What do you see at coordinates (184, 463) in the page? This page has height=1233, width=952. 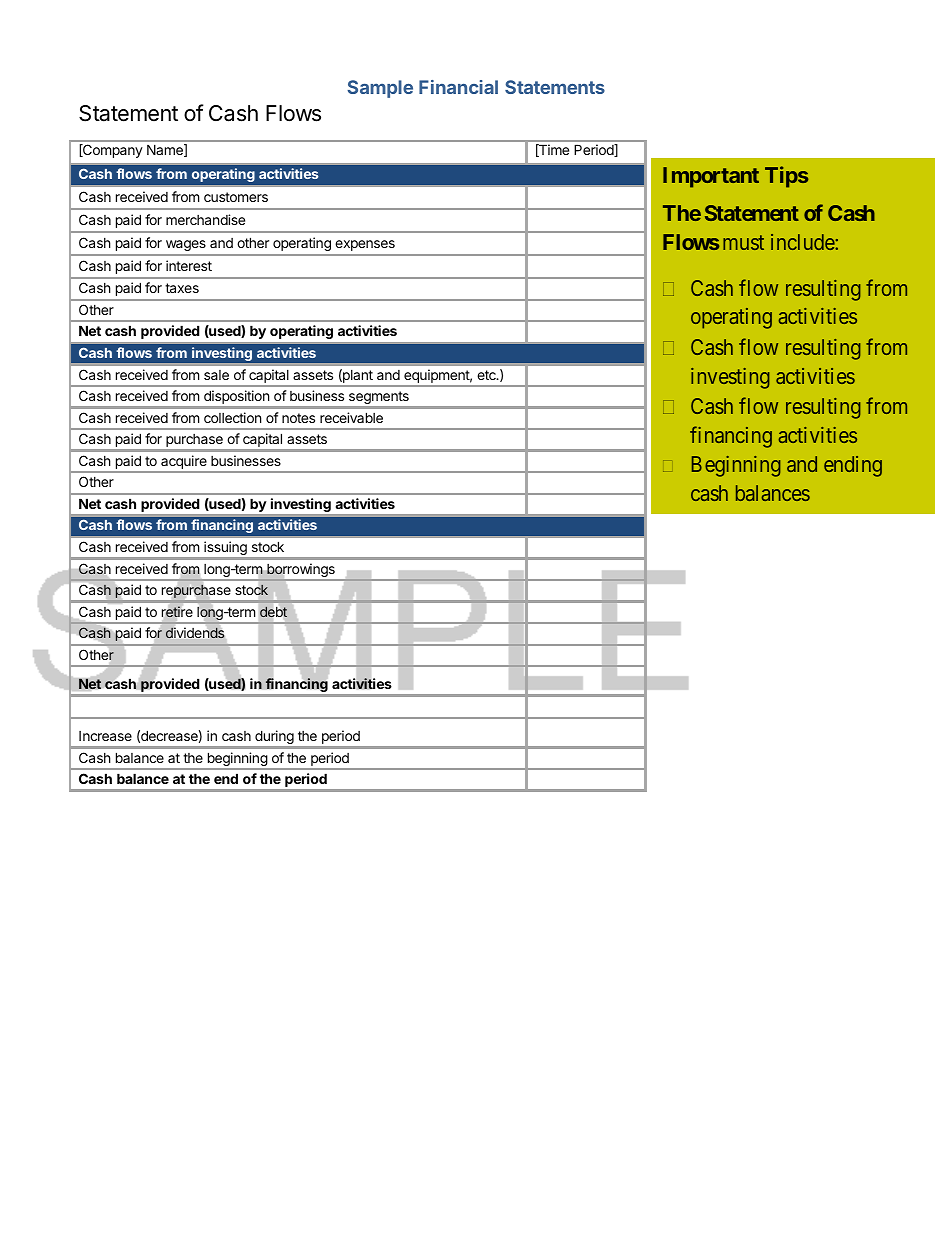 I see `acquire` at bounding box center [184, 463].
